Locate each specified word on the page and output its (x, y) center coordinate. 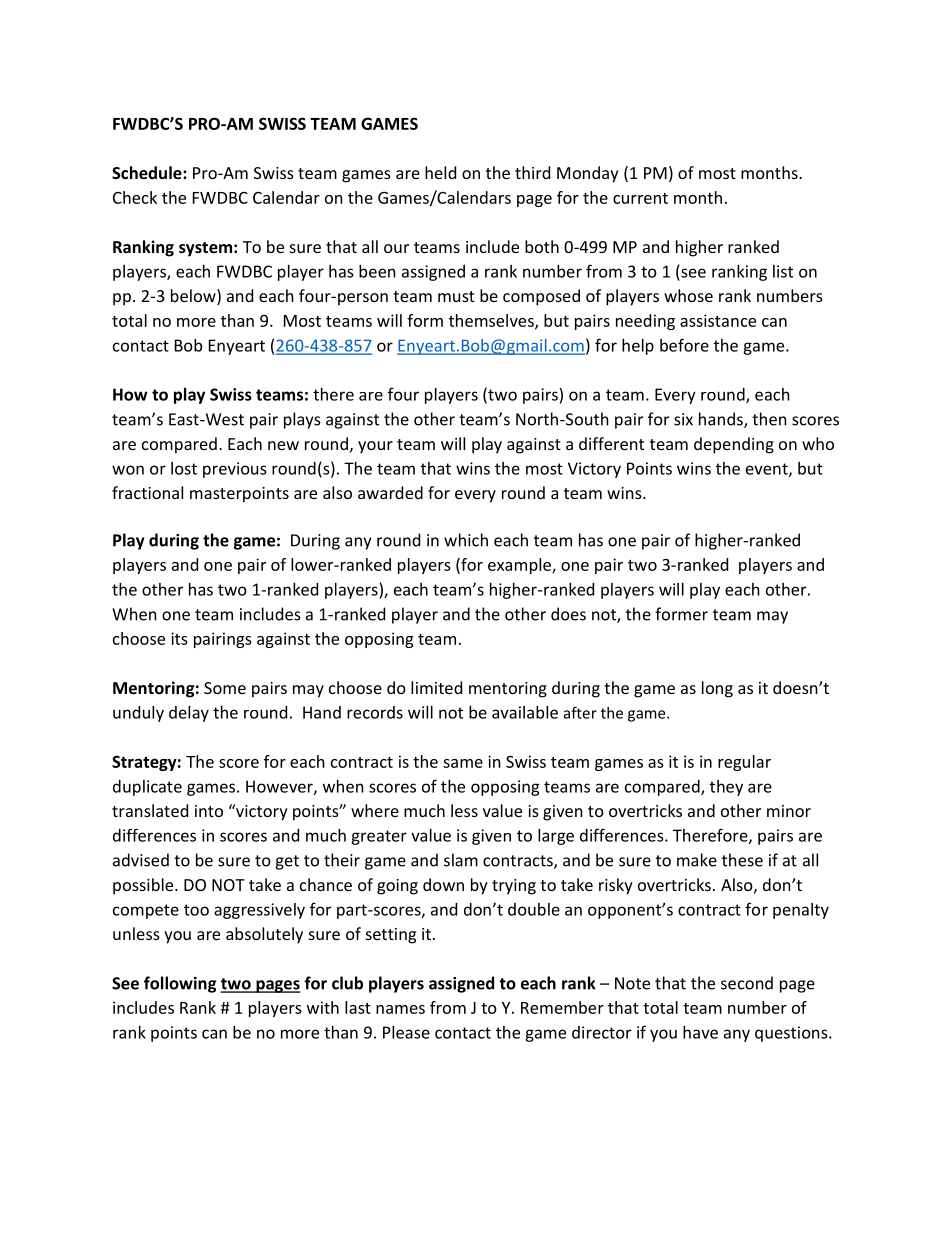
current (640, 198)
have (700, 1032)
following (180, 984)
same (463, 763)
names (400, 1009)
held (440, 172)
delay (189, 714)
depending (734, 445)
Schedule (148, 172)
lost (184, 468)
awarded (390, 492)
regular (744, 763)
